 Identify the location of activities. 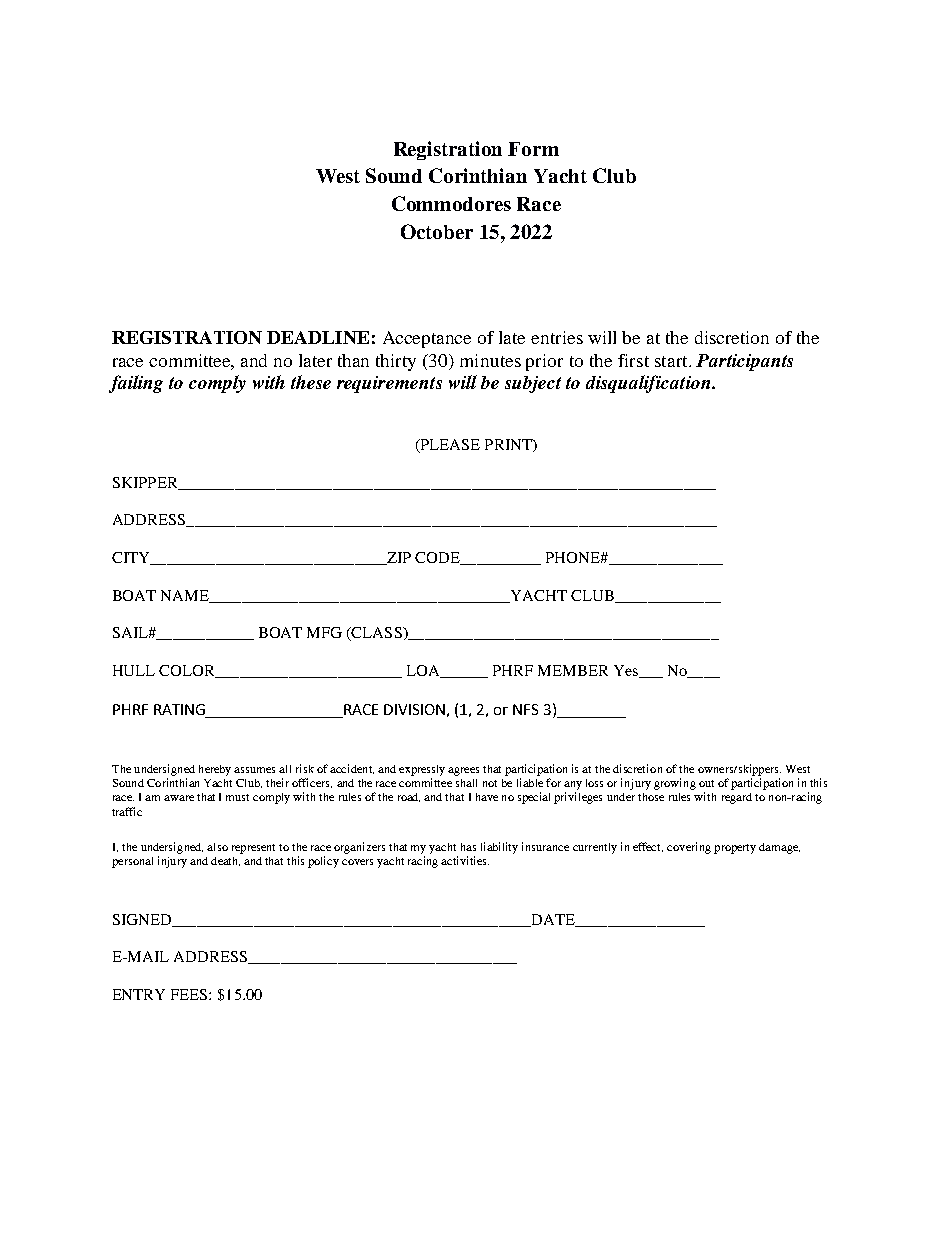
(465, 860).
